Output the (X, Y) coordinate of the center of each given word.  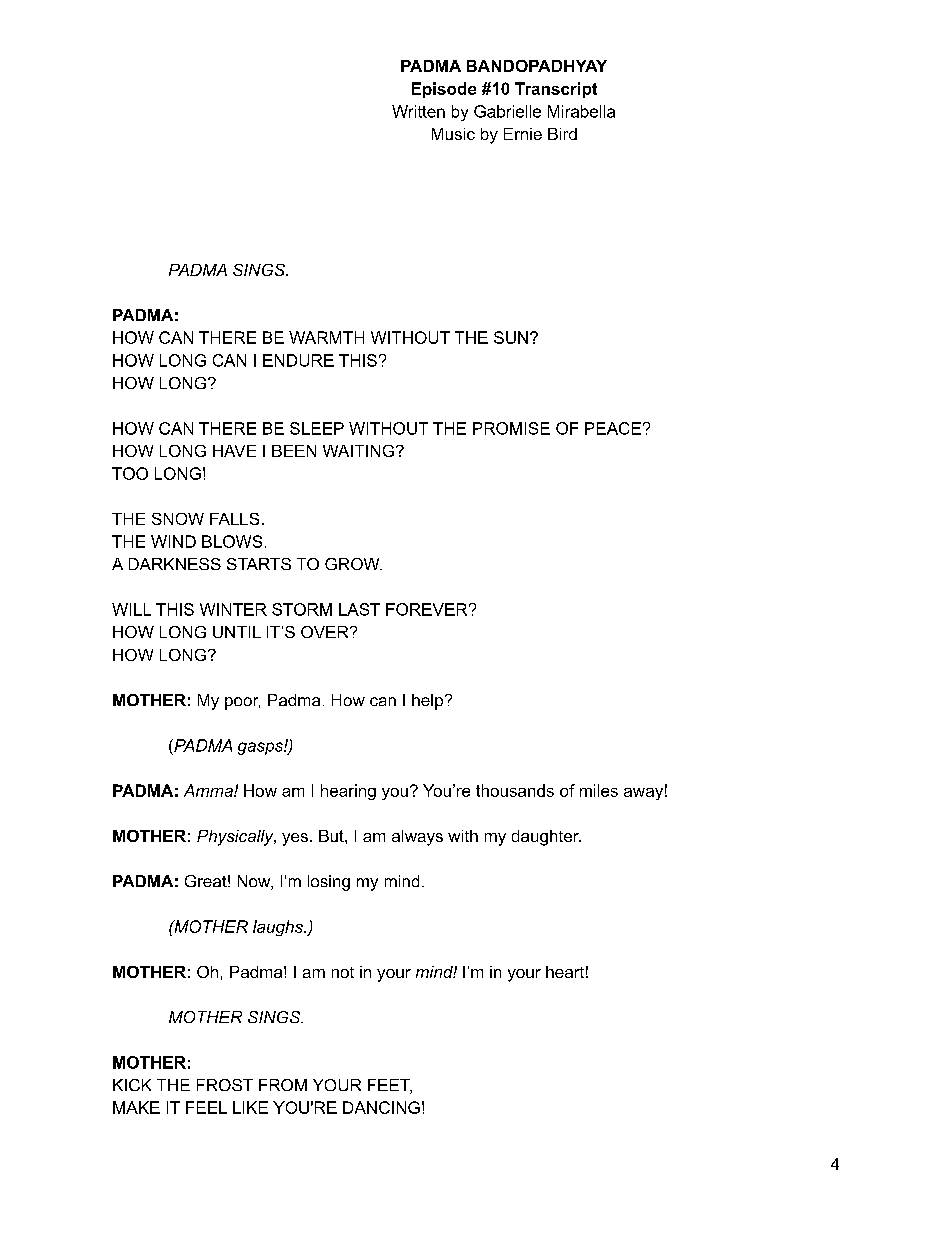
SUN (511, 337)
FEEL (206, 1107)
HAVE (234, 451)
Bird (562, 134)
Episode (444, 90)
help (427, 702)
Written (418, 111)
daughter (546, 838)
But (332, 836)
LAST (359, 609)
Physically (236, 838)
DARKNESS (175, 564)
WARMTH (326, 337)
